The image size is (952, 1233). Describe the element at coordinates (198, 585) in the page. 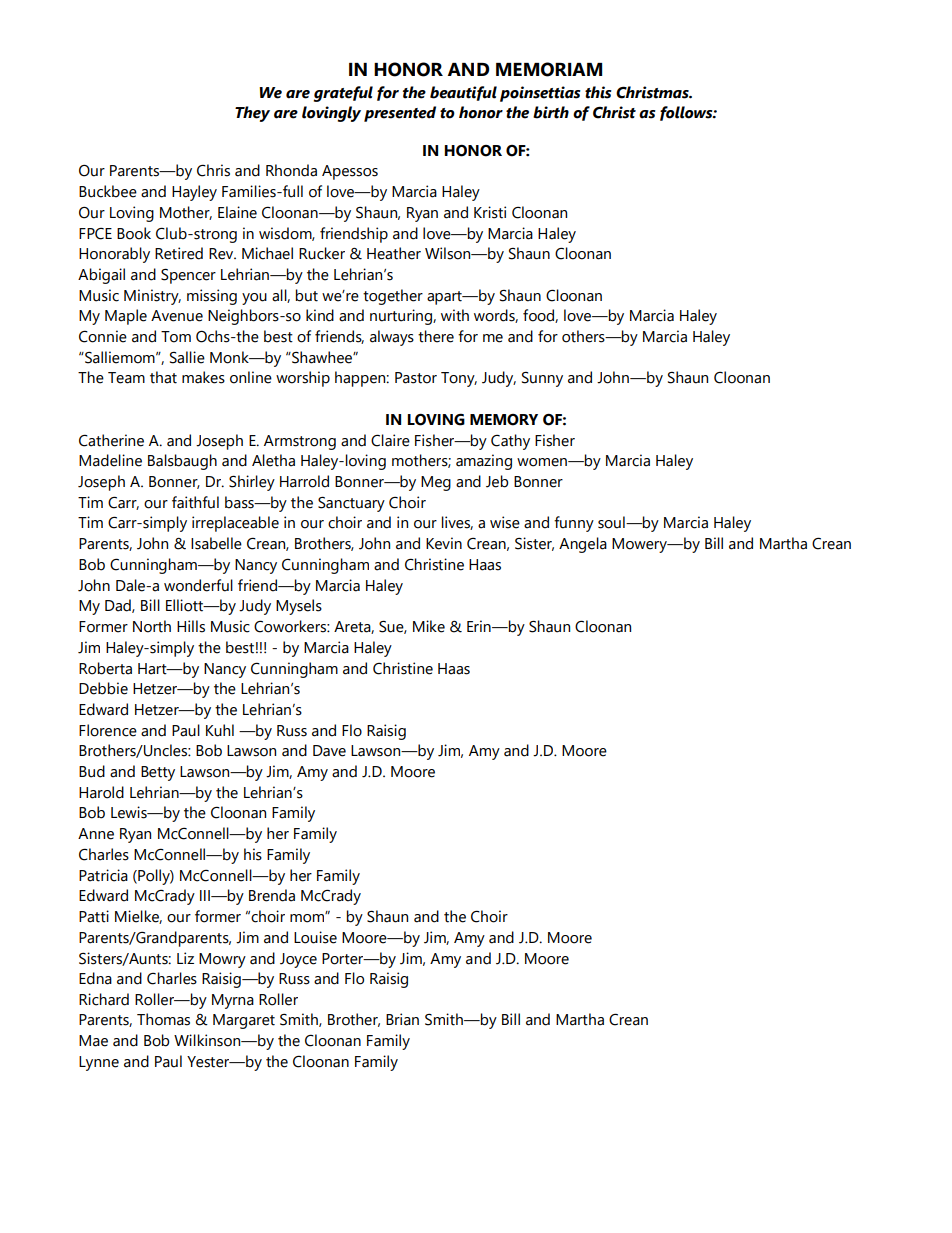

I see `wonderful` at that location.
